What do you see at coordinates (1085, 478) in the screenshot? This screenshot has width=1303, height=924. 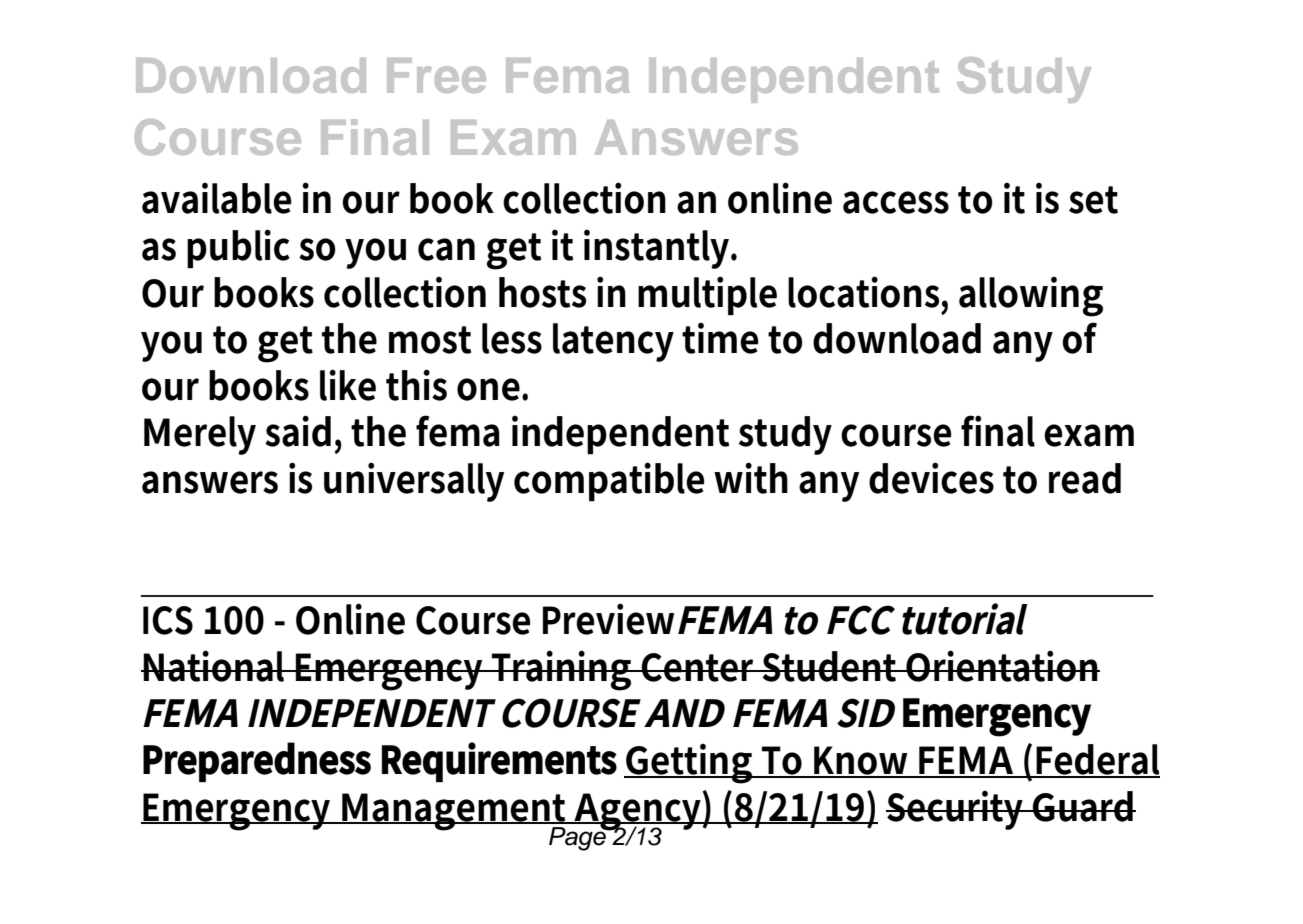 I see `read` at bounding box center [1085, 478].
